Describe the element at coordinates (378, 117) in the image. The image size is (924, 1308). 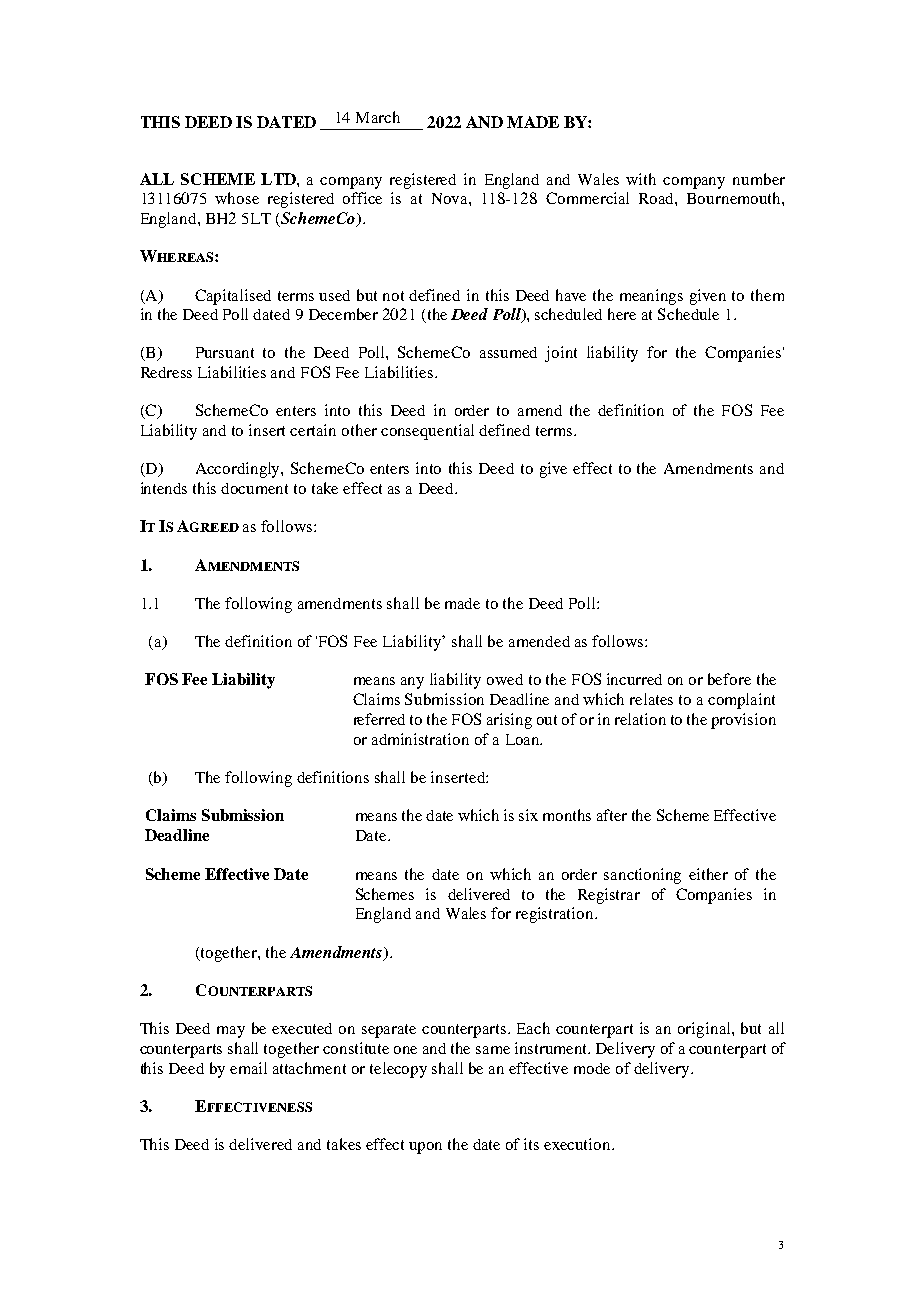
I see `March` at that location.
